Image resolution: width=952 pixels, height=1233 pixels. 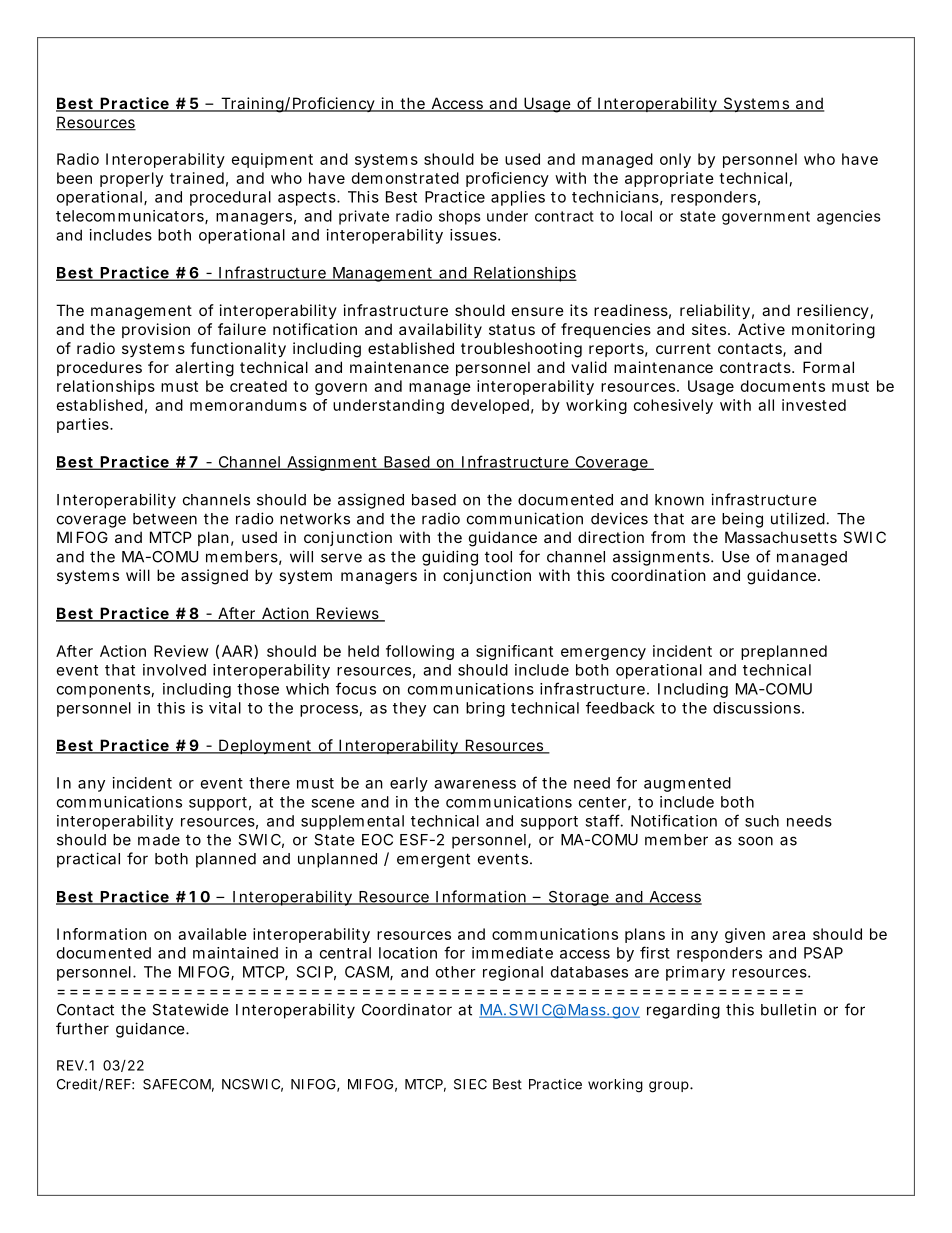 What do you see at coordinates (460, 217) in the document?
I see `shops` at bounding box center [460, 217].
